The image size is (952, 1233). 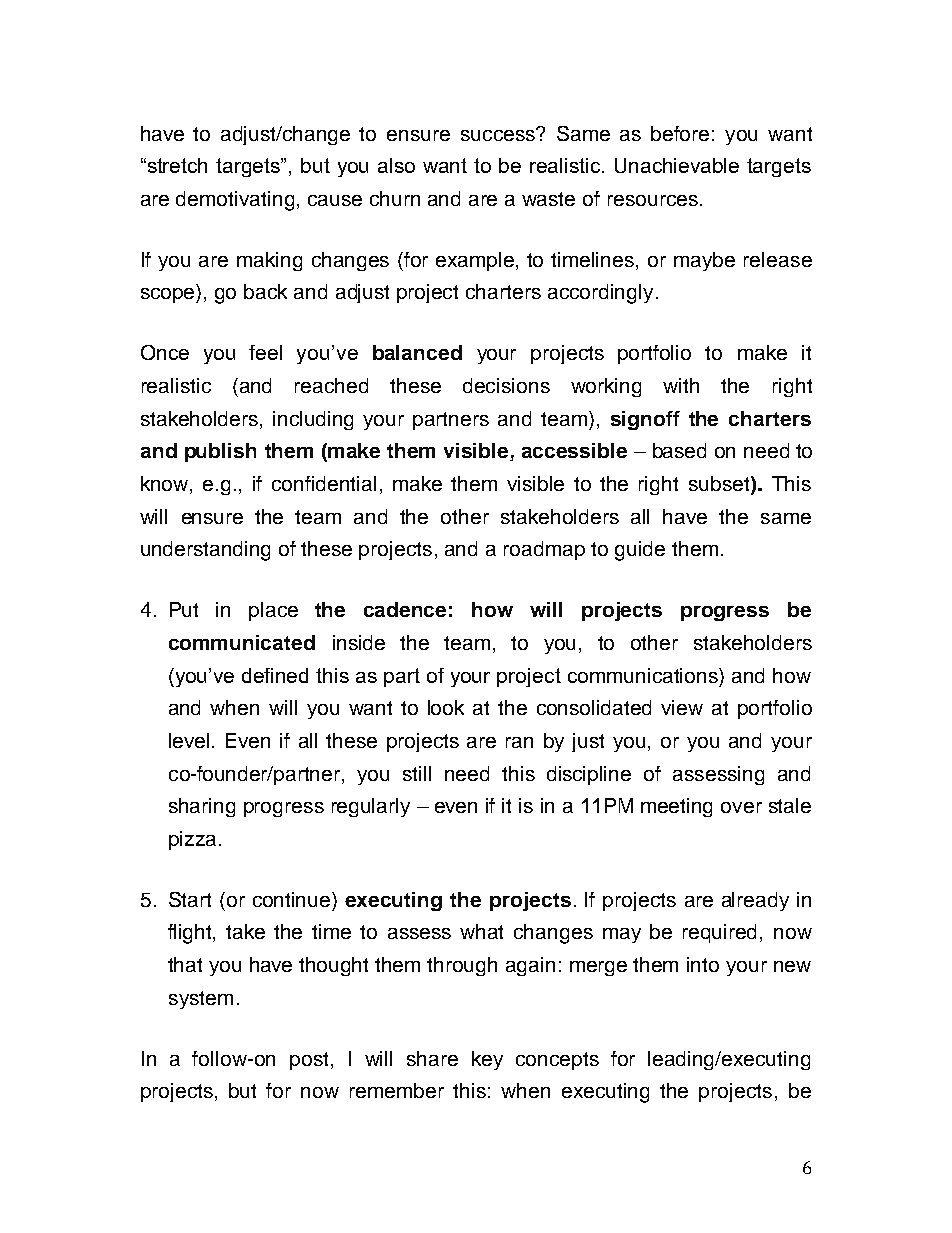 What do you see at coordinates (396, 165) in the image?
I see `also` at bounding box center [396, 165].
